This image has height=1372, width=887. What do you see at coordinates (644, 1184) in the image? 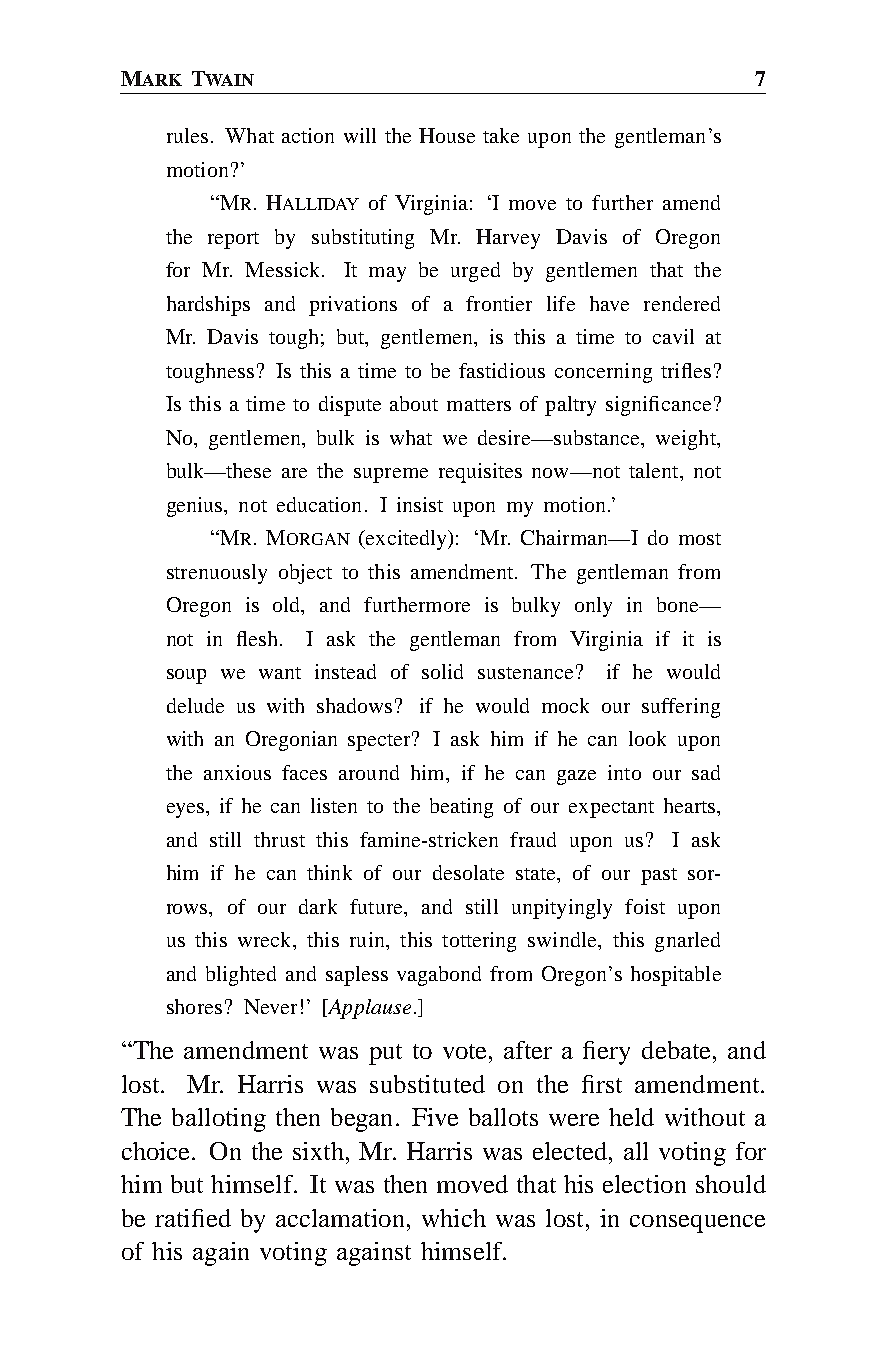
I see `election` at bounding box center [644, 1184].
